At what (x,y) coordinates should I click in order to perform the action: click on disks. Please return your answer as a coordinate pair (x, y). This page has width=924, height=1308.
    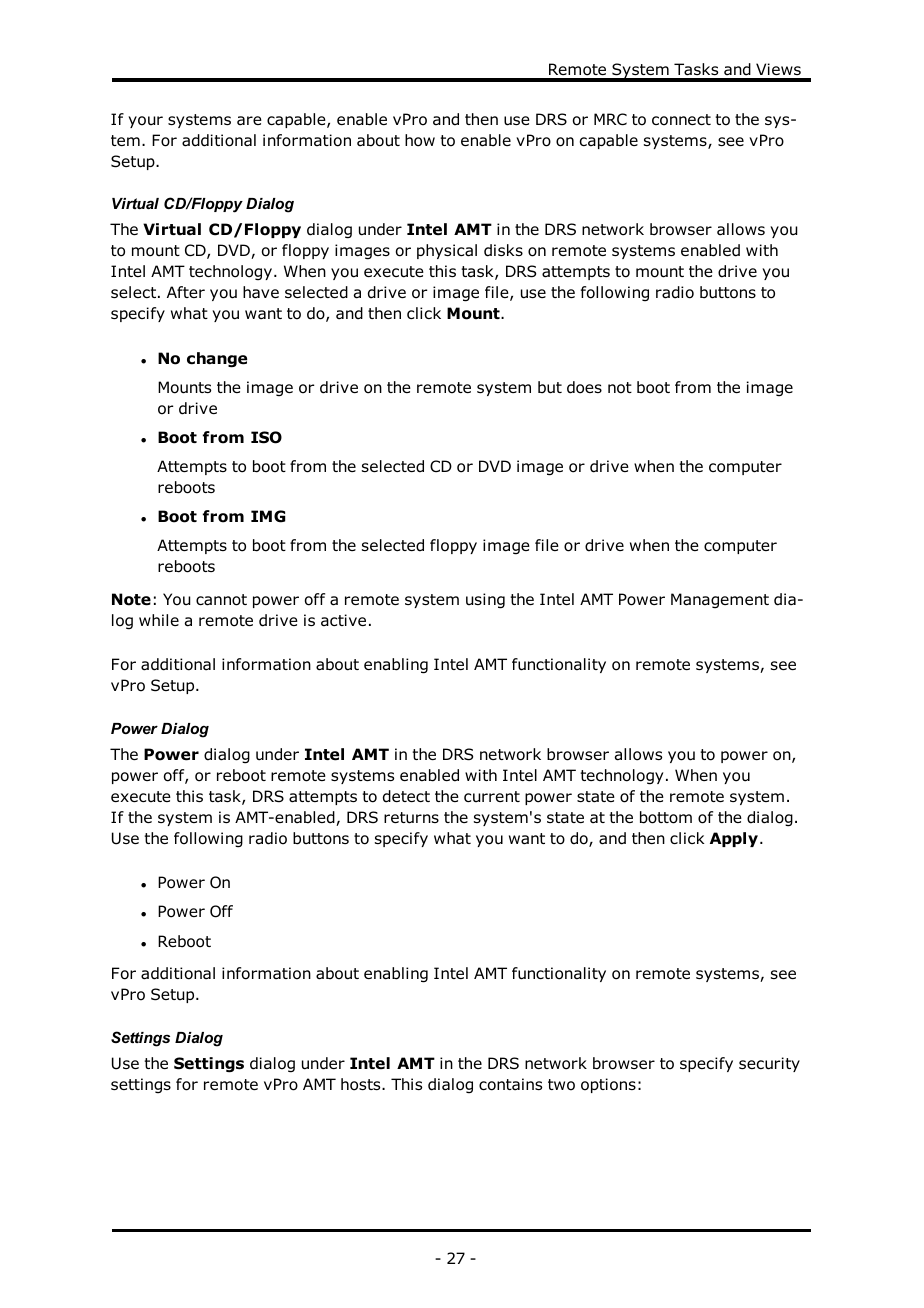
    Looking at the image, I should click on (503, 250).
